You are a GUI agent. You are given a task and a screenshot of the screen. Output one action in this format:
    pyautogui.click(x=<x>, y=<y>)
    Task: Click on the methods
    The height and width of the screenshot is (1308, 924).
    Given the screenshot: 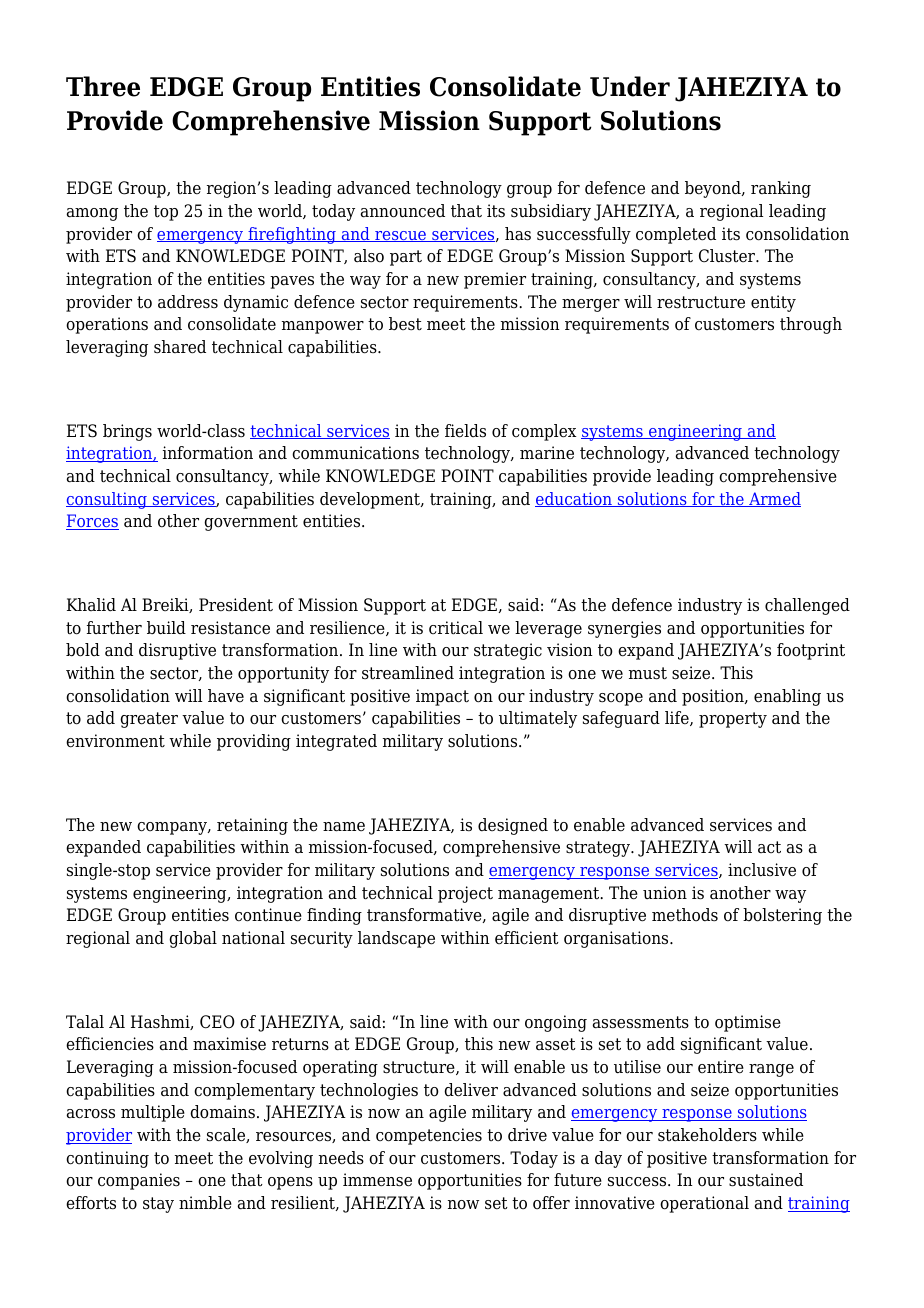 What is the action you would take?
    pyautogui.click(x=685, y=915)
